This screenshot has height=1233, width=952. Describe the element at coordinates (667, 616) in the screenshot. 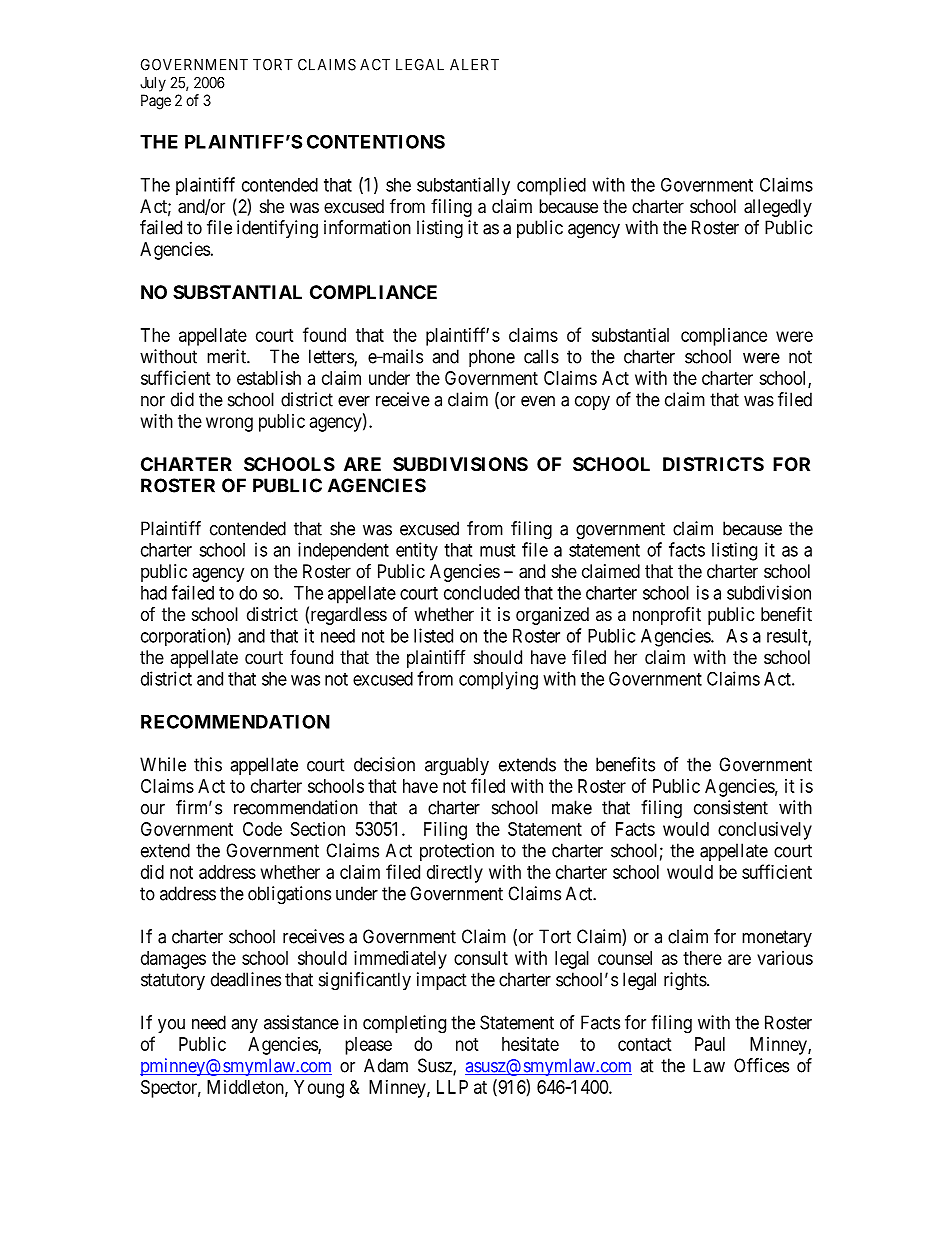

I see `nonprofit` at that location.
